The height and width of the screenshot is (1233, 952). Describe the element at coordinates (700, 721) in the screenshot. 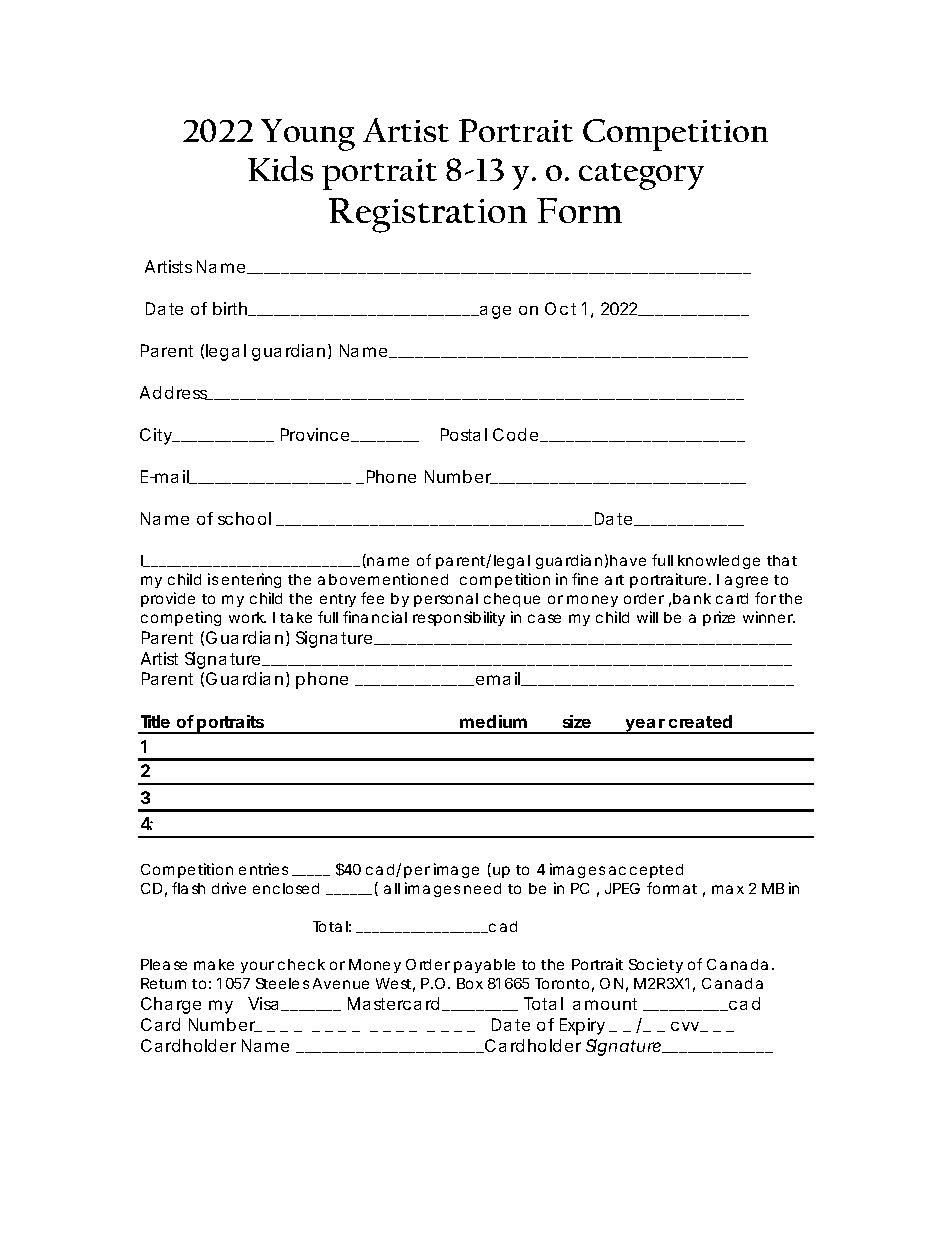

I see `created` at that location.
